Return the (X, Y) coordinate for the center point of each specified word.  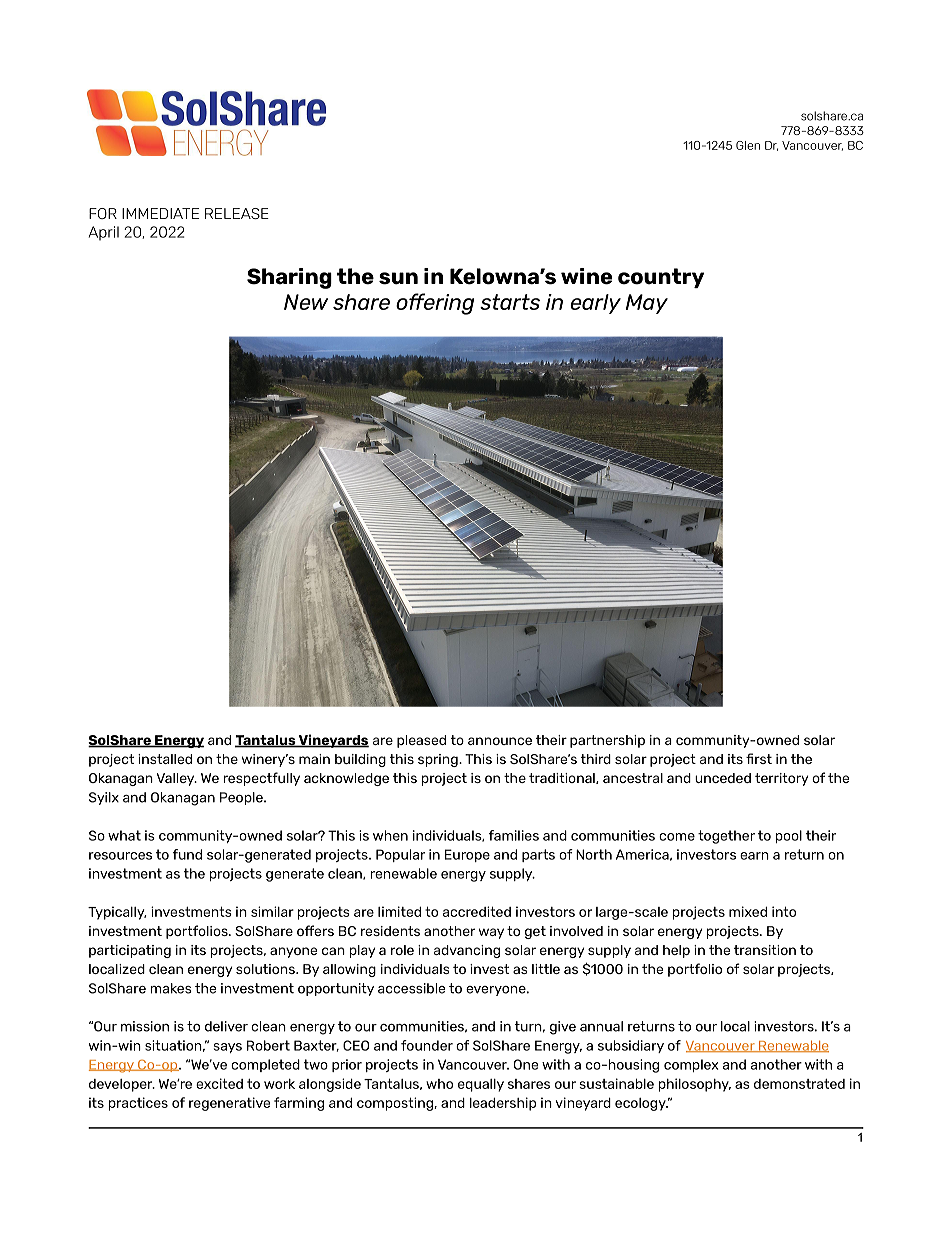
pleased (421, 741)
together (726, 837)
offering (435, 304)
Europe (467, 855)
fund (187, 854)
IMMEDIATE (160, 213)
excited (219, 1083)
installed (165, 759)
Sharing (289, 278)
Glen (748, 145)
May (647, 304)
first (759, 758)
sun (398, 278)
